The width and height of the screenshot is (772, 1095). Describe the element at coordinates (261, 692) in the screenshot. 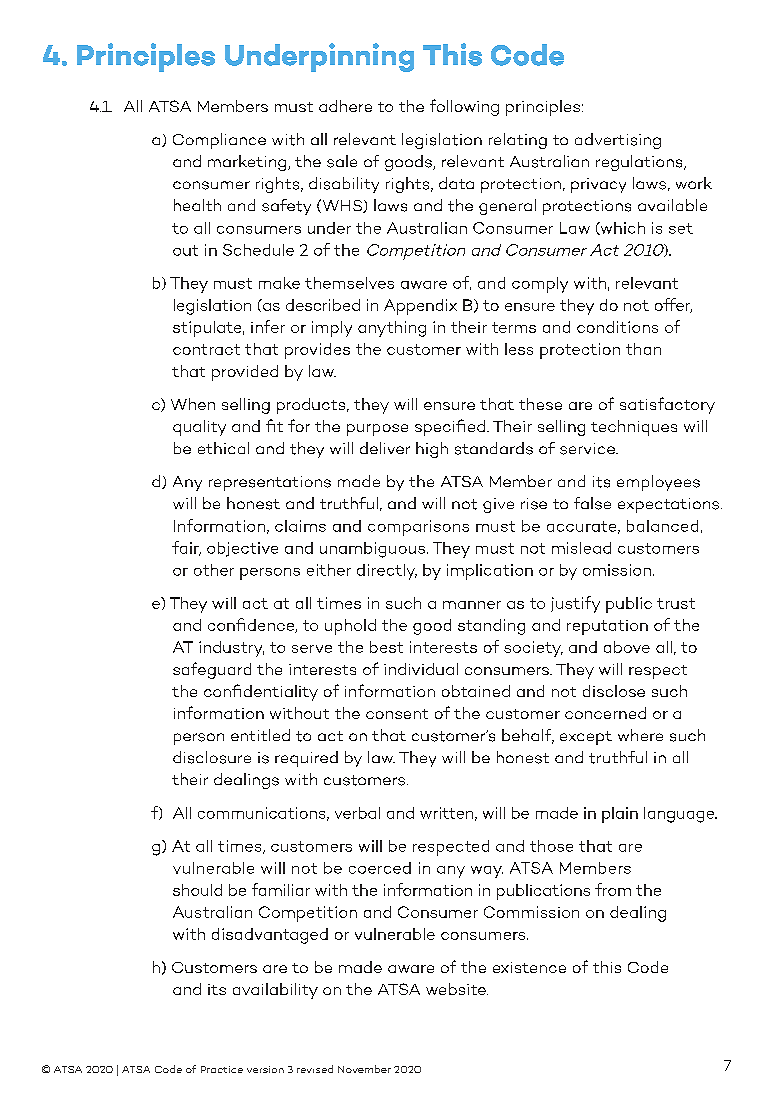

I see `confidentiality` at that location.
